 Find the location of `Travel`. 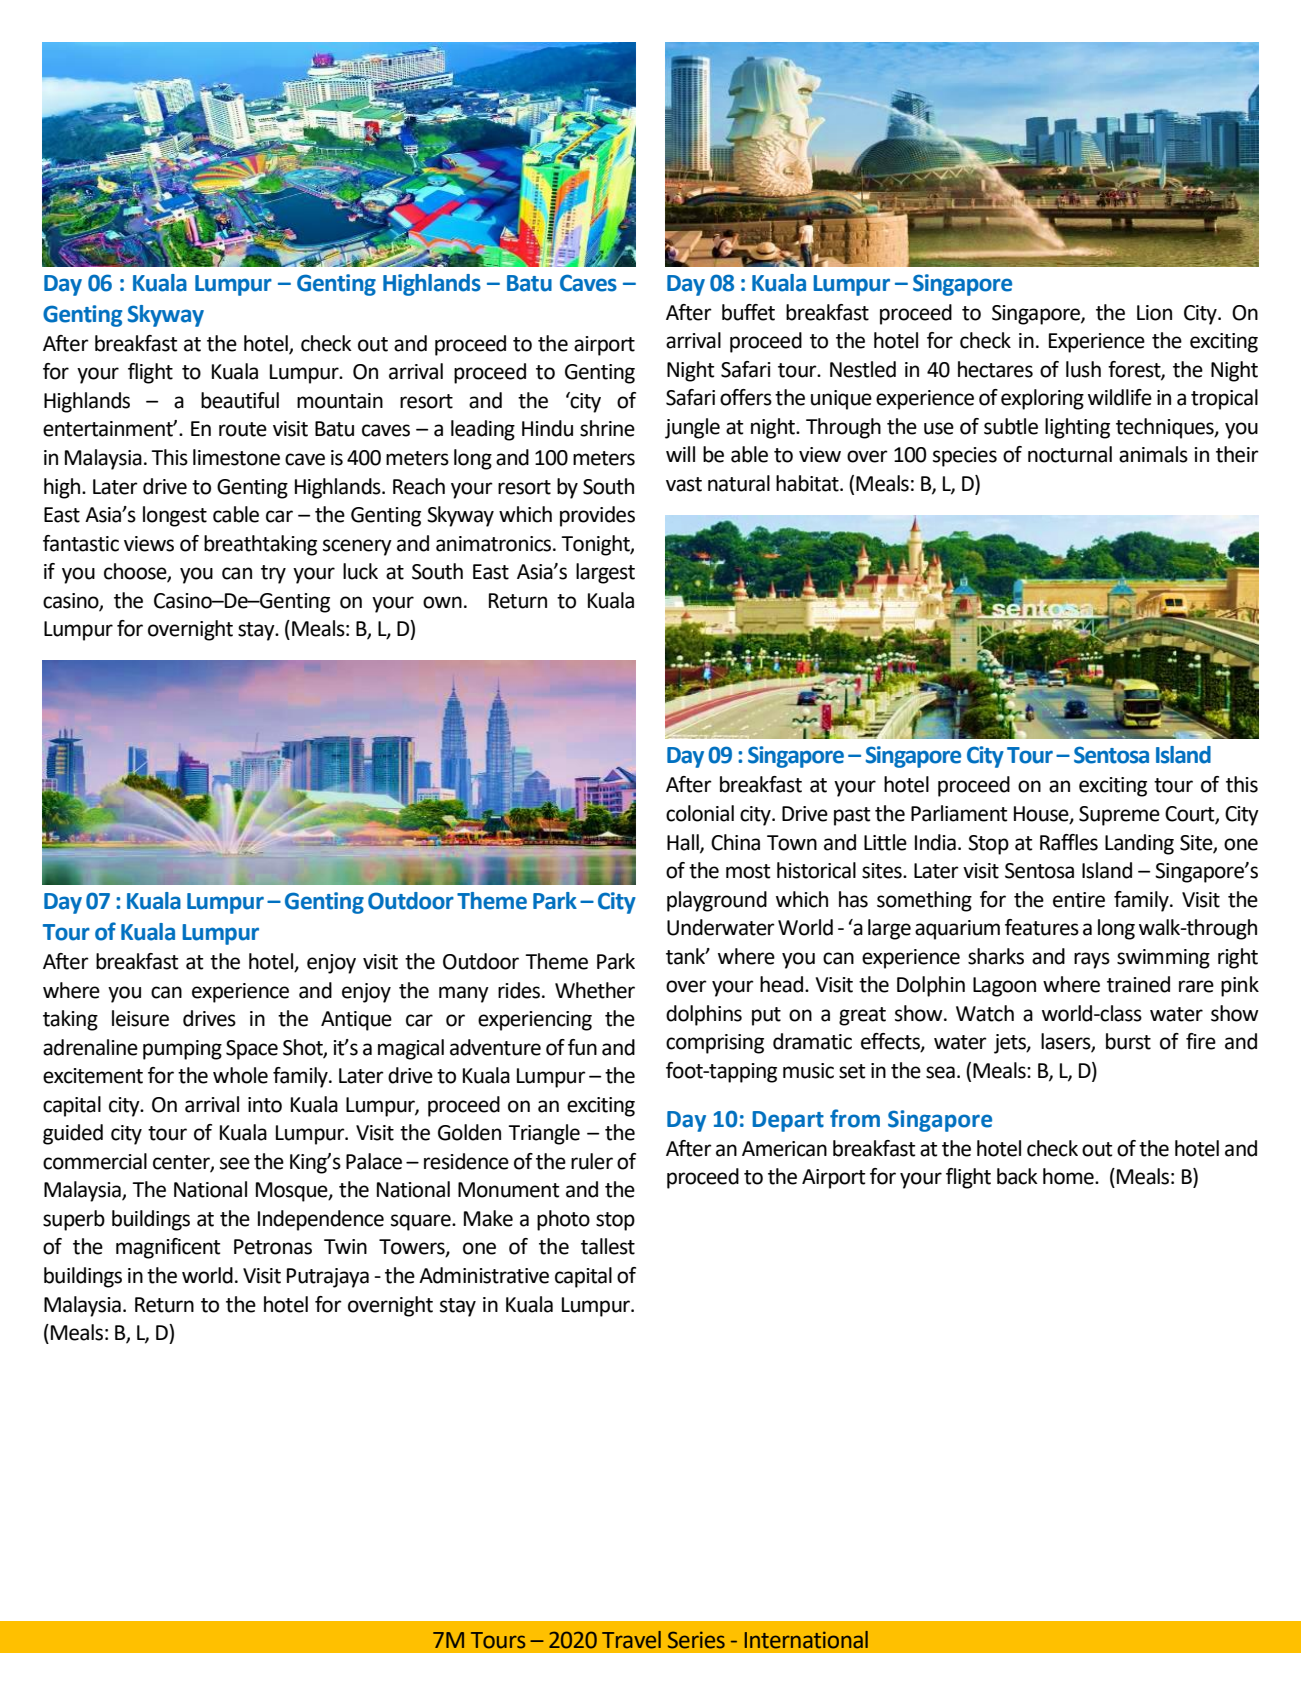

Travel is located at coordinates (631, 1640).
